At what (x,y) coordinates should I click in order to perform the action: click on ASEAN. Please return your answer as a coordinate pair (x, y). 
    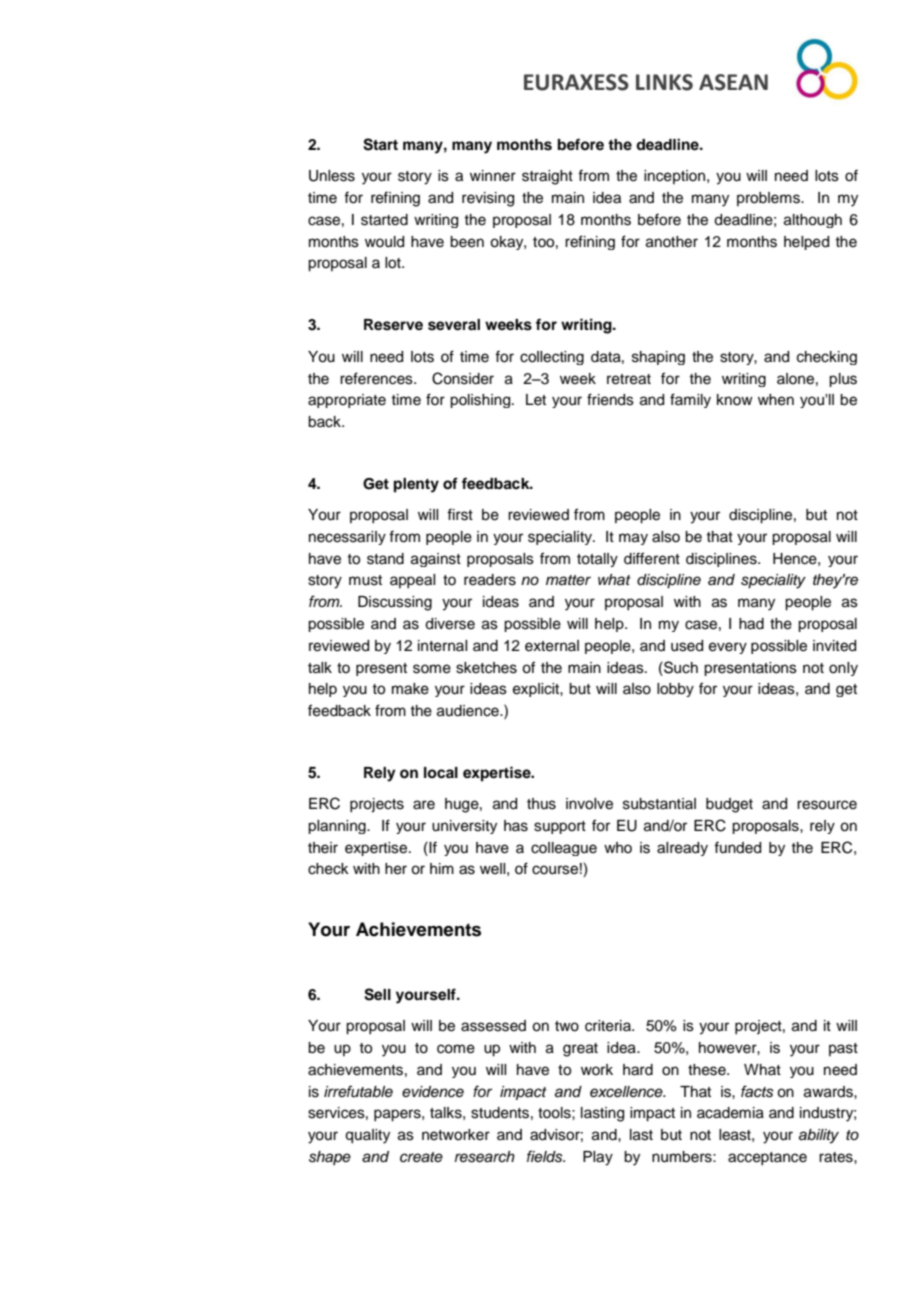
    Looking at the image, I should click on (733, 82).
